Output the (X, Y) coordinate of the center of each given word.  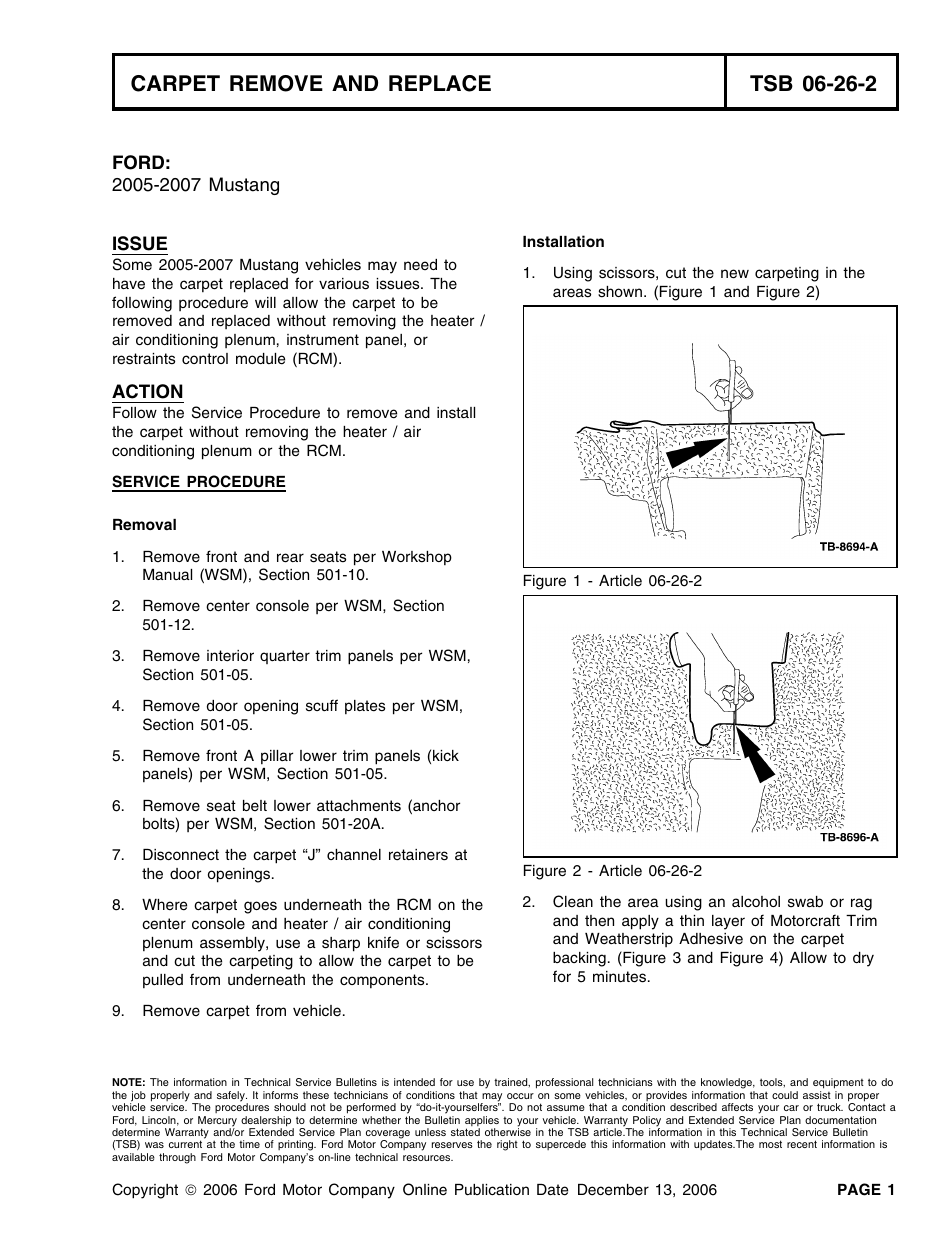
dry (863, 959)
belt (255, 805)
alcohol (756, 901)
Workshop (417, 558)
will (265, 302)
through (177, 1158)
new (735, 274)
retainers (418, 855)
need (420, 265)
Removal (144, 524)
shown (620, 292)
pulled (163, 981)
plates (365, 707)
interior (230, 656)
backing (579, 959)
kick (446, 755)
